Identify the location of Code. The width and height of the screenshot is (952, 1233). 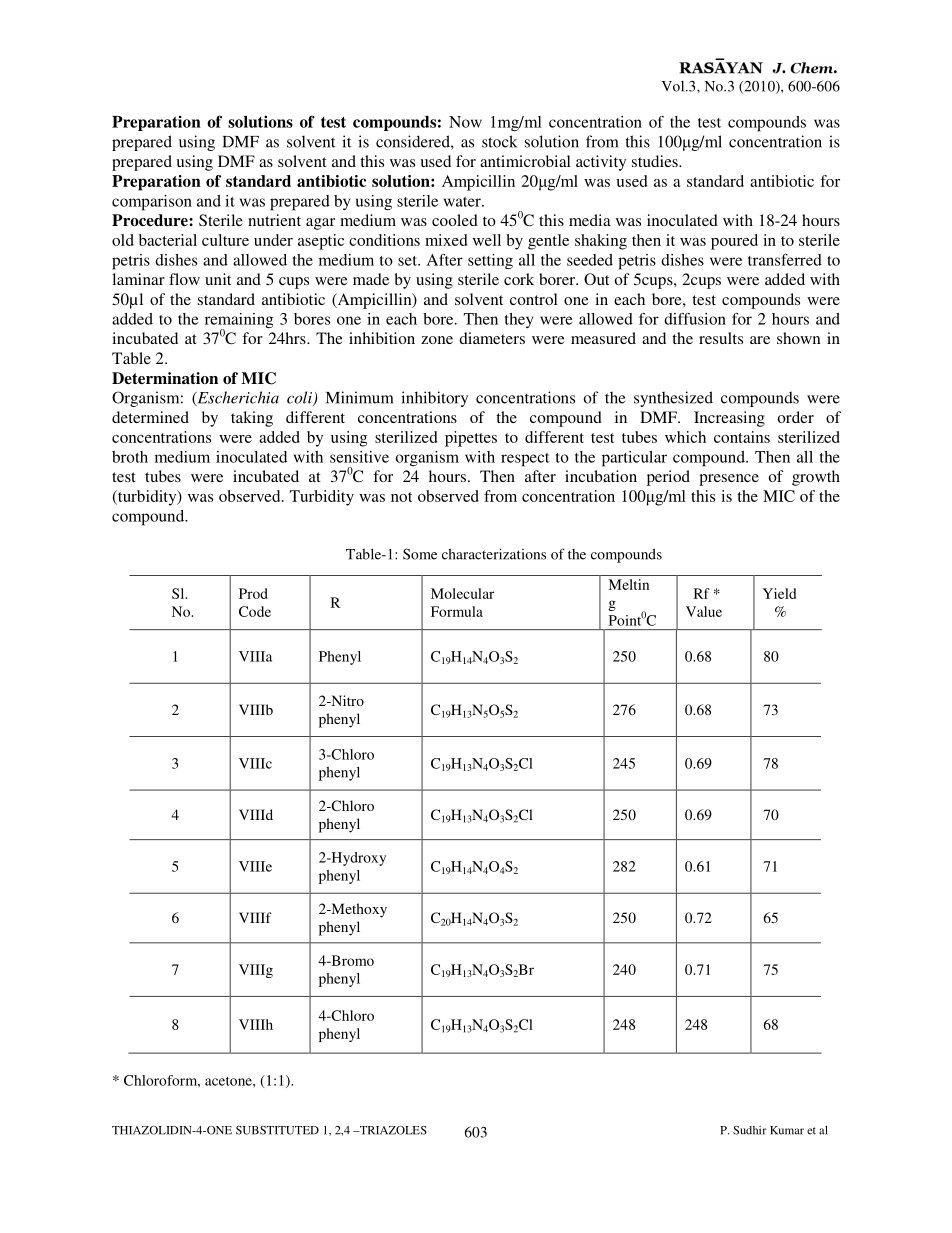
(255, 611).
